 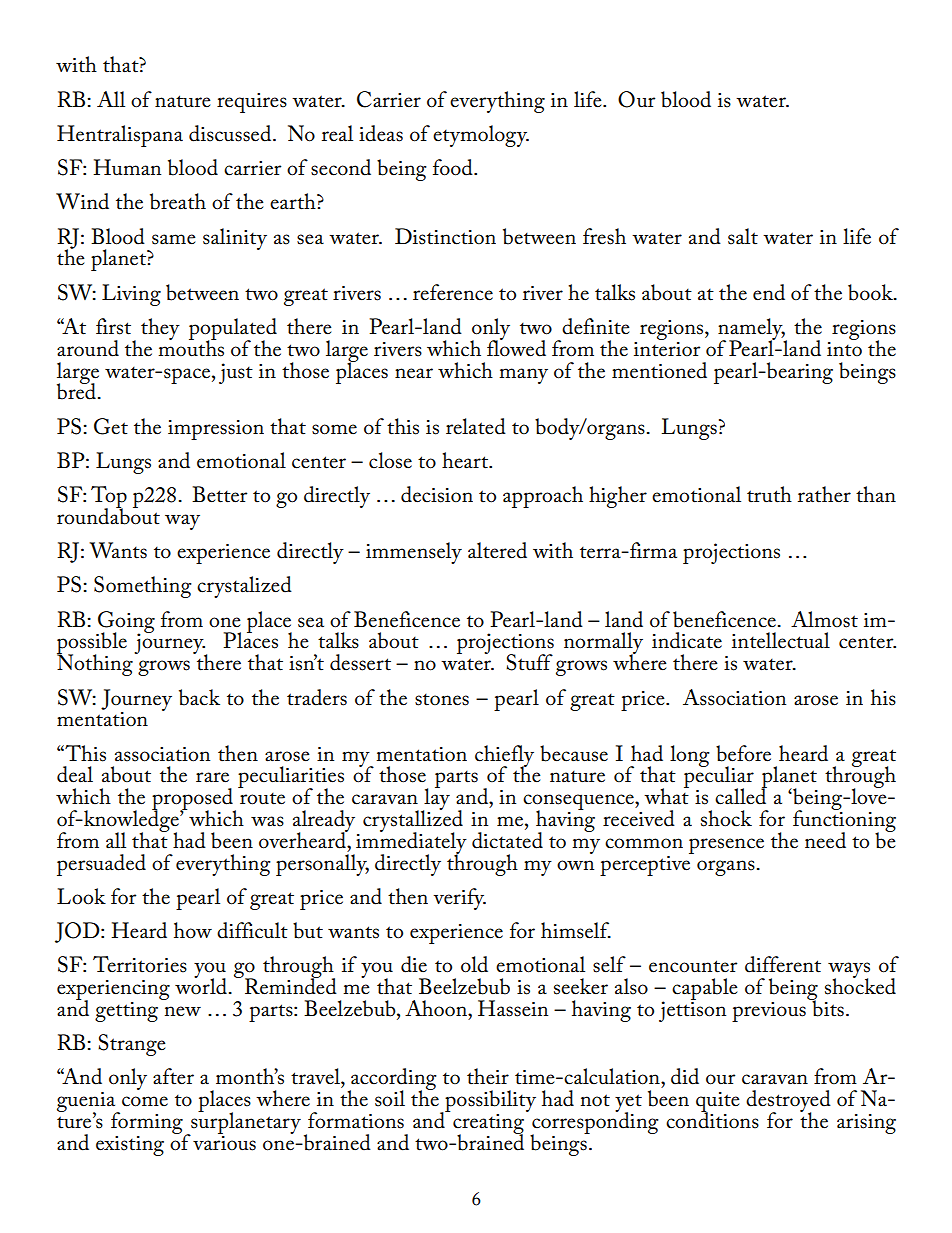 What do you see at coordinates (436, 799) in the page?
I see `lay` at bounding box center [436, 799].
